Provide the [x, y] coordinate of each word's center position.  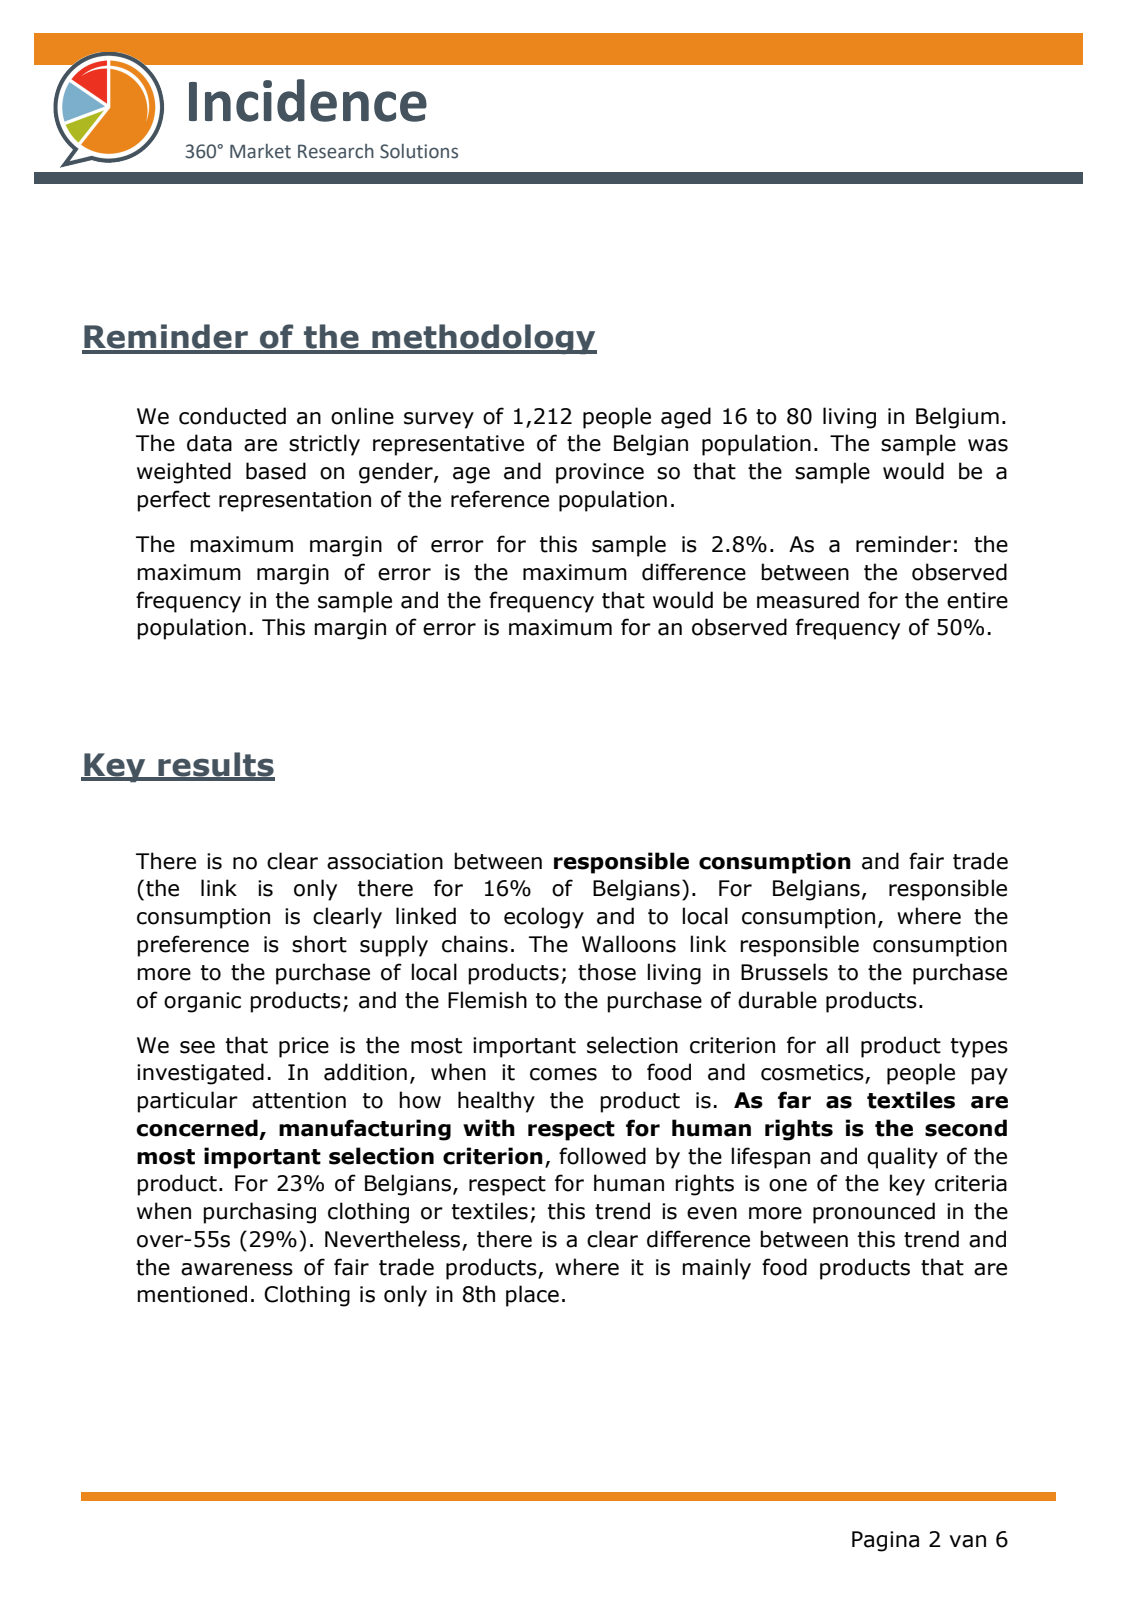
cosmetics [813, 1073]
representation [295, 501]
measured [808, 600]
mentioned [192, 1294]
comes [563, 1074]
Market [260, 151]
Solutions [419, 151]
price [304, 1047]
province [600, 473]
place [532, 1296]
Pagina [885, 1541]
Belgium [957, 418]
